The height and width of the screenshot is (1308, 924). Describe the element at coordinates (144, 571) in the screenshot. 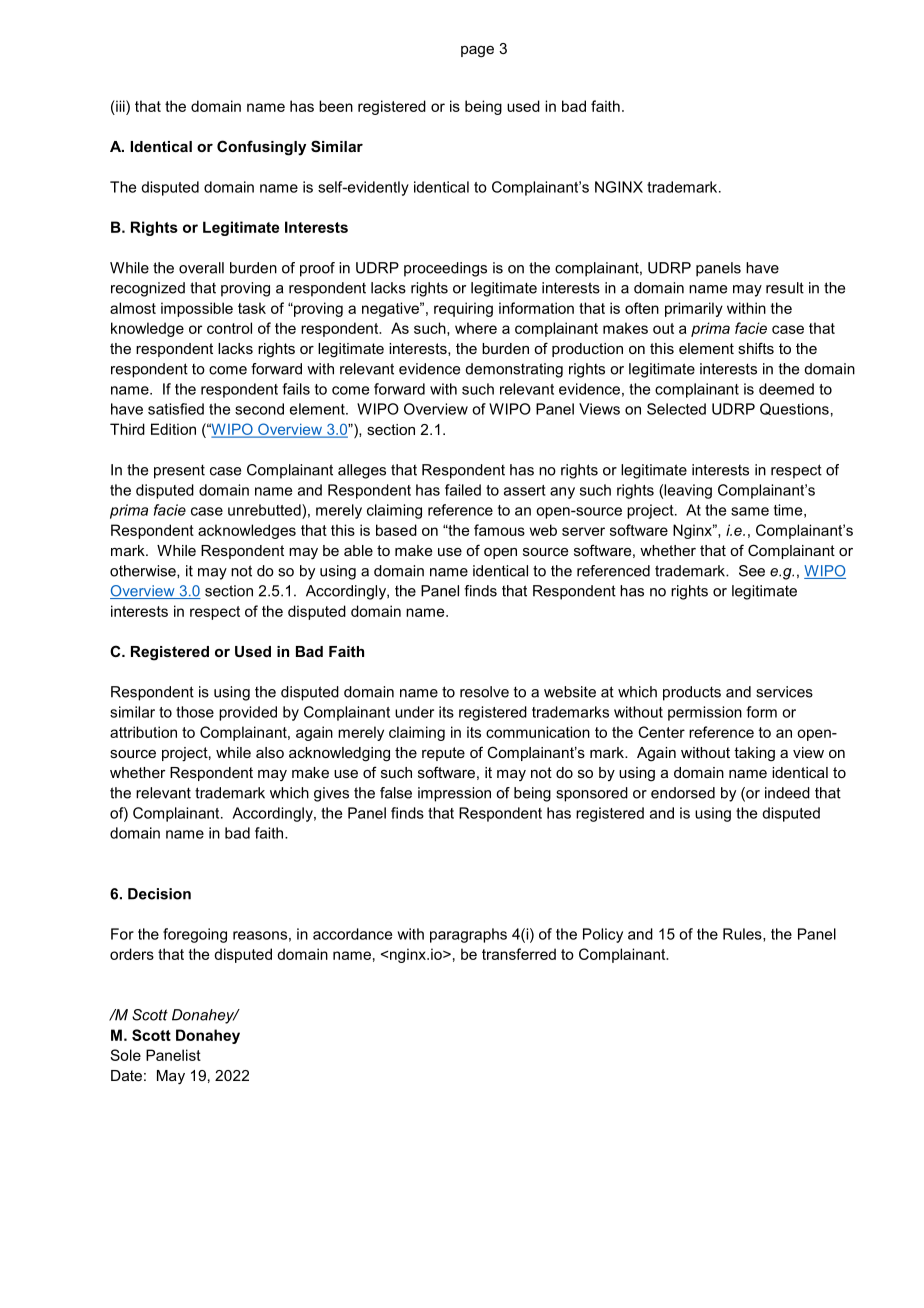

I see `otherwise` at that location.
